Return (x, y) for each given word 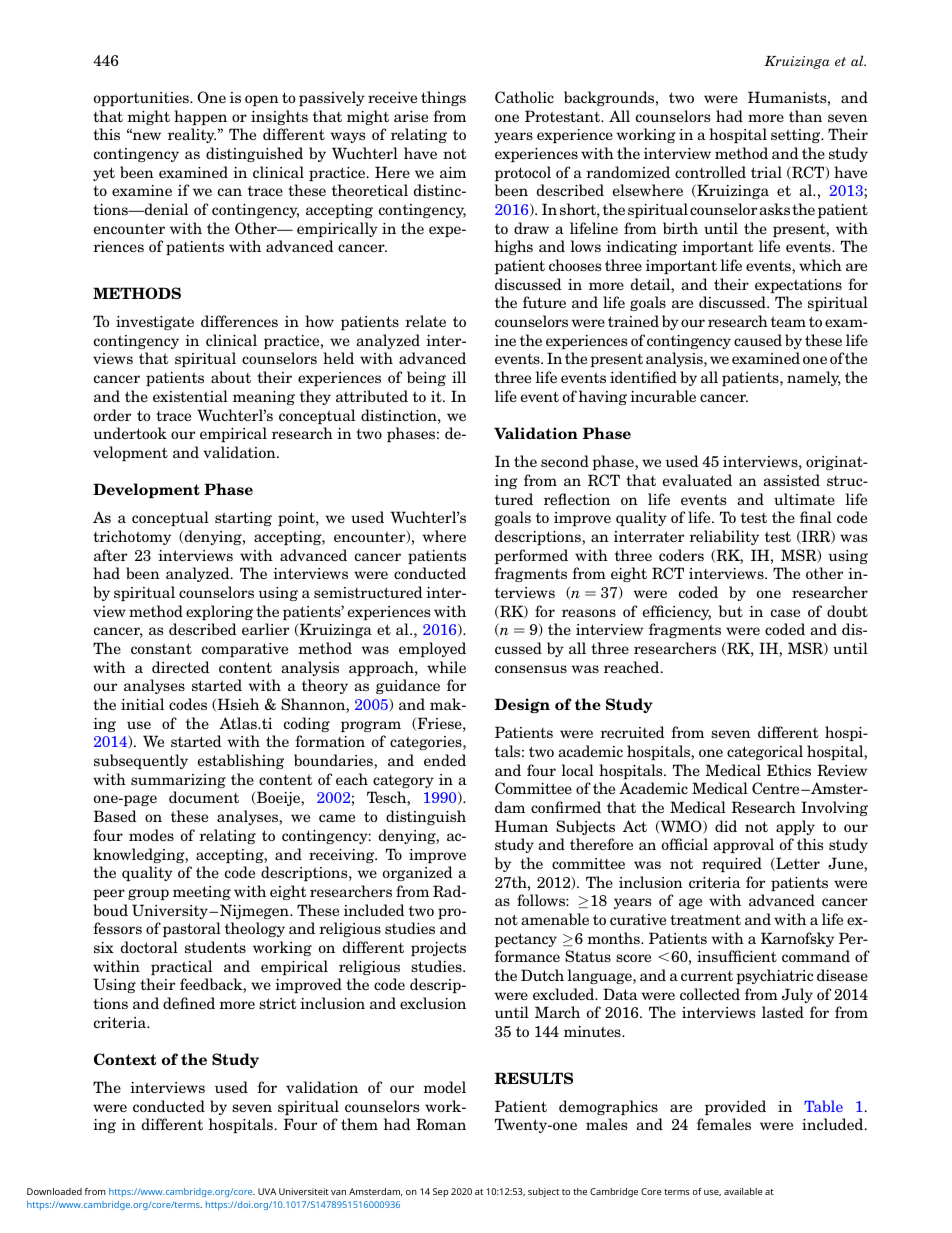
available (743, 1191)
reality (192, 135)
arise (411, 116)
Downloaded (54, 1191)
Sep (441, 1192)
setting (797, 136)
